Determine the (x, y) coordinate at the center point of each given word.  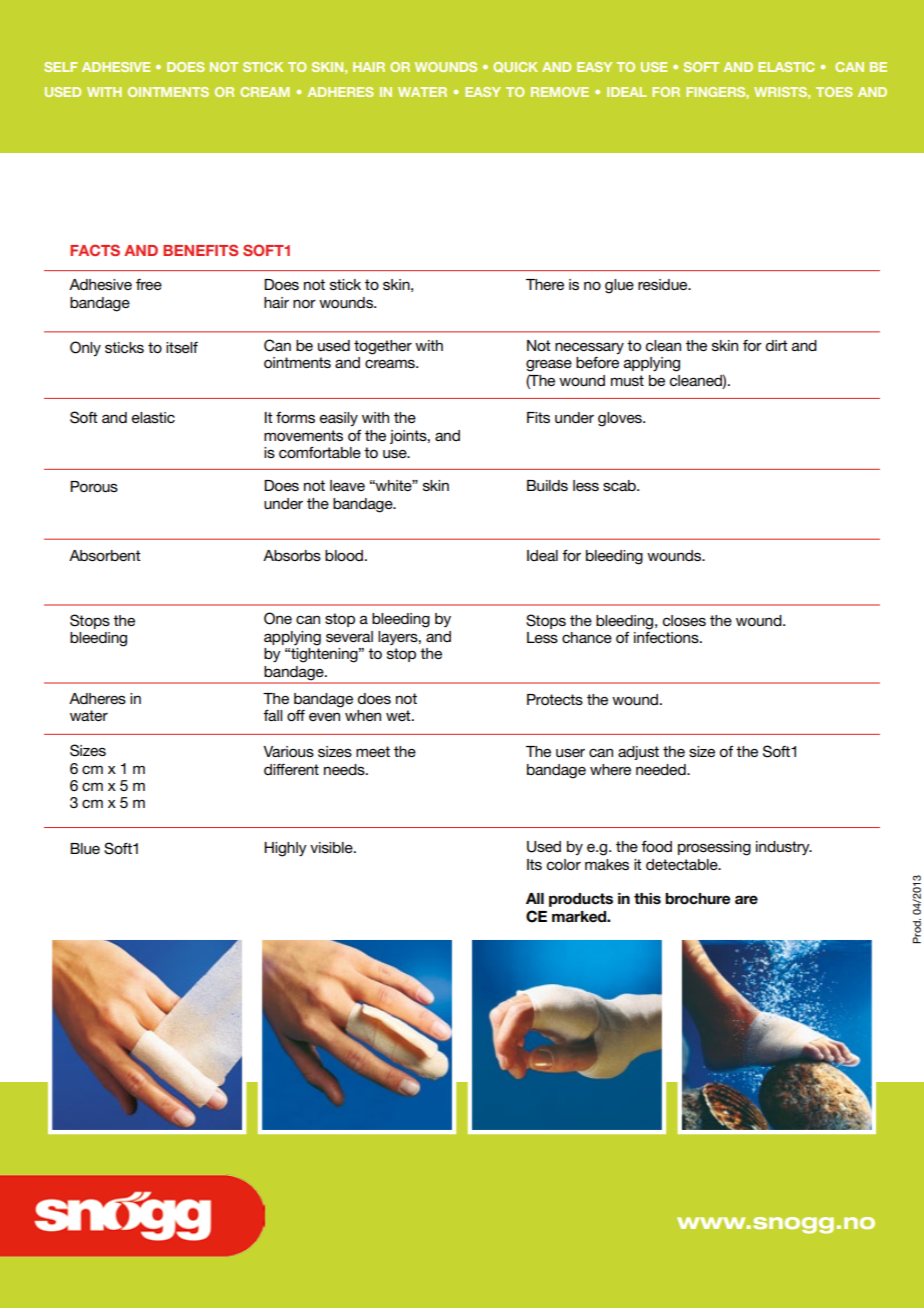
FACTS (95, 250)
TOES (834, 92)
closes (684, 620)
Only (85, 348)
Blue (85, 848)
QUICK (515, 67)
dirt (777, 345)
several (349, 636)
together (383, 347)
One (278, 618)
